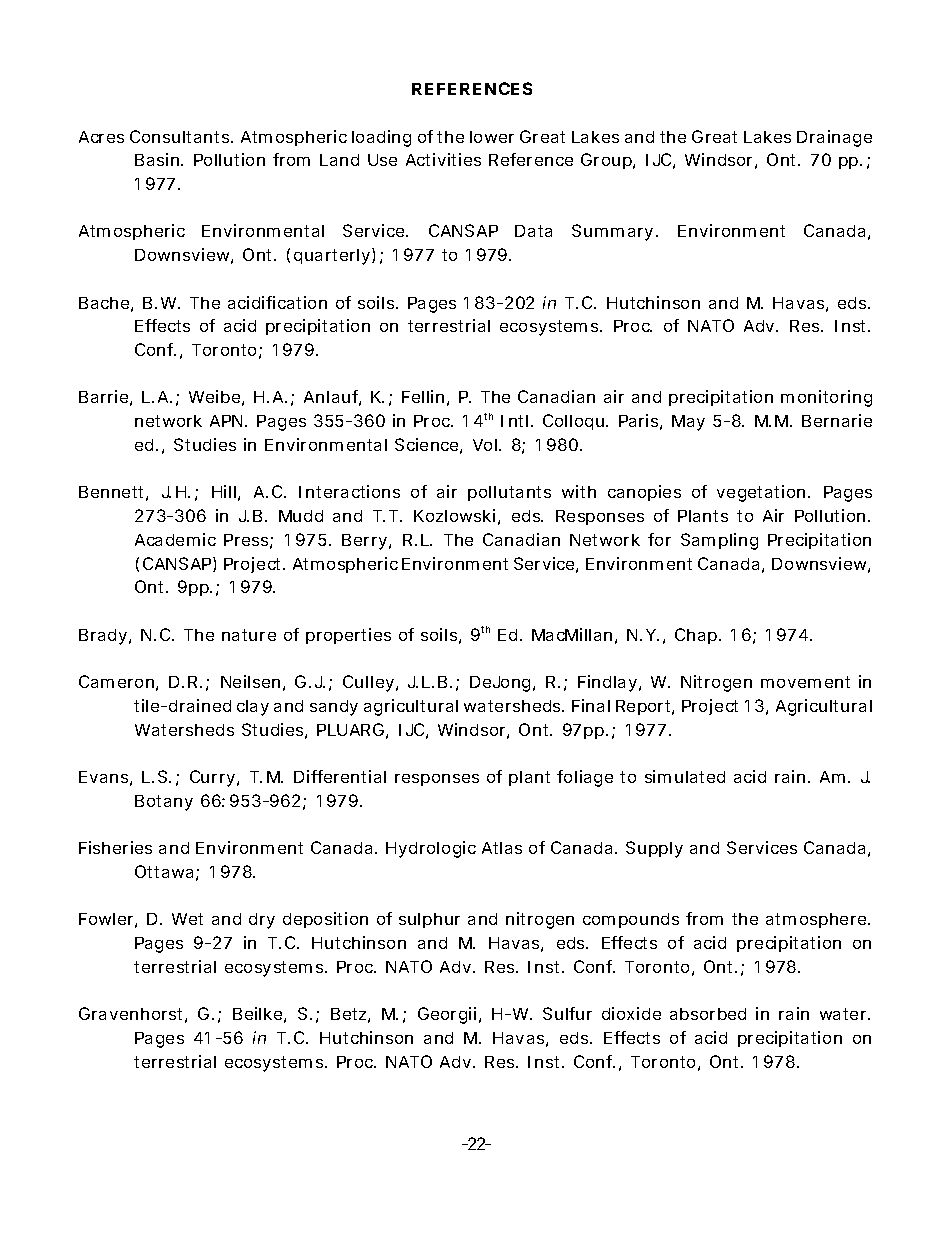 Image resolution: width=952 pixels, height=1233 pixels. I want to click on Basin, so click(157, 159).
